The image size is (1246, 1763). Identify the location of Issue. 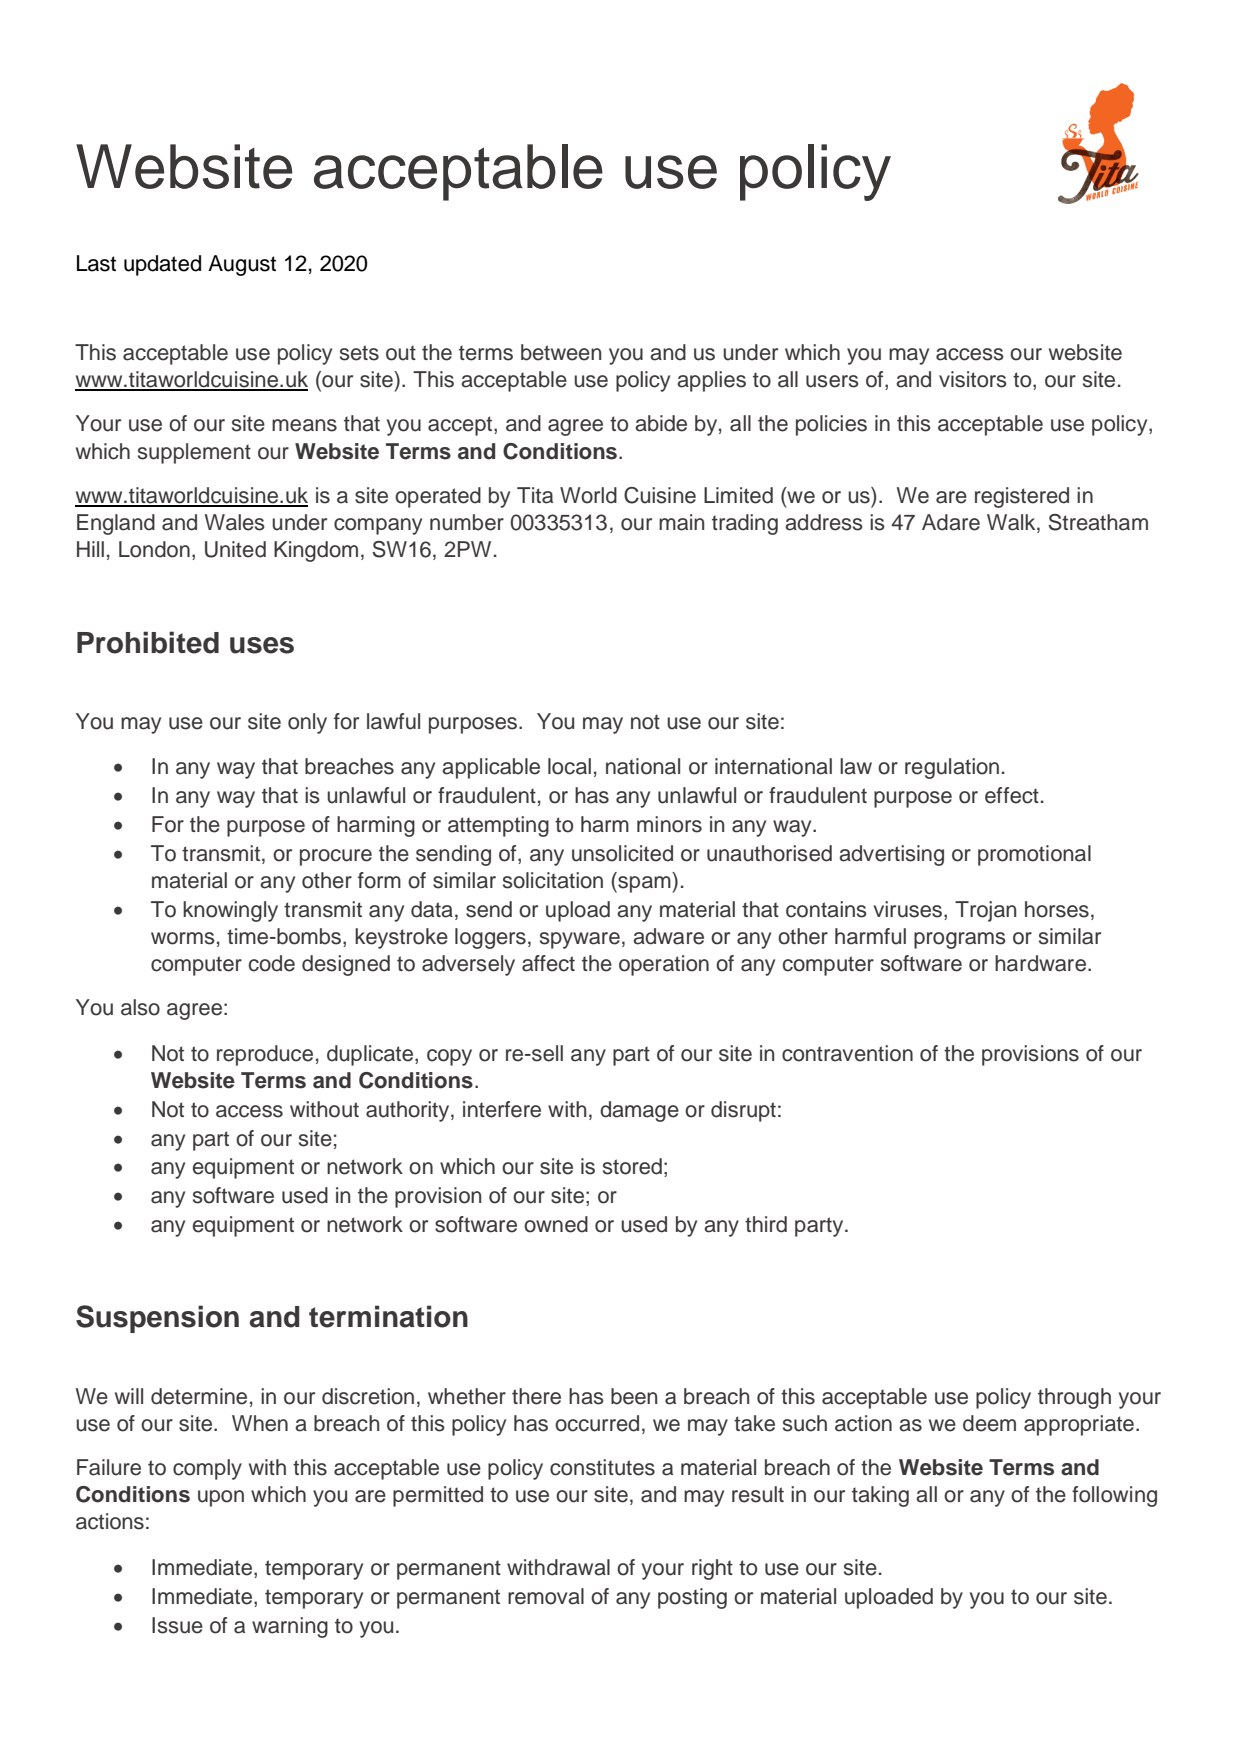
(177, 1625).
